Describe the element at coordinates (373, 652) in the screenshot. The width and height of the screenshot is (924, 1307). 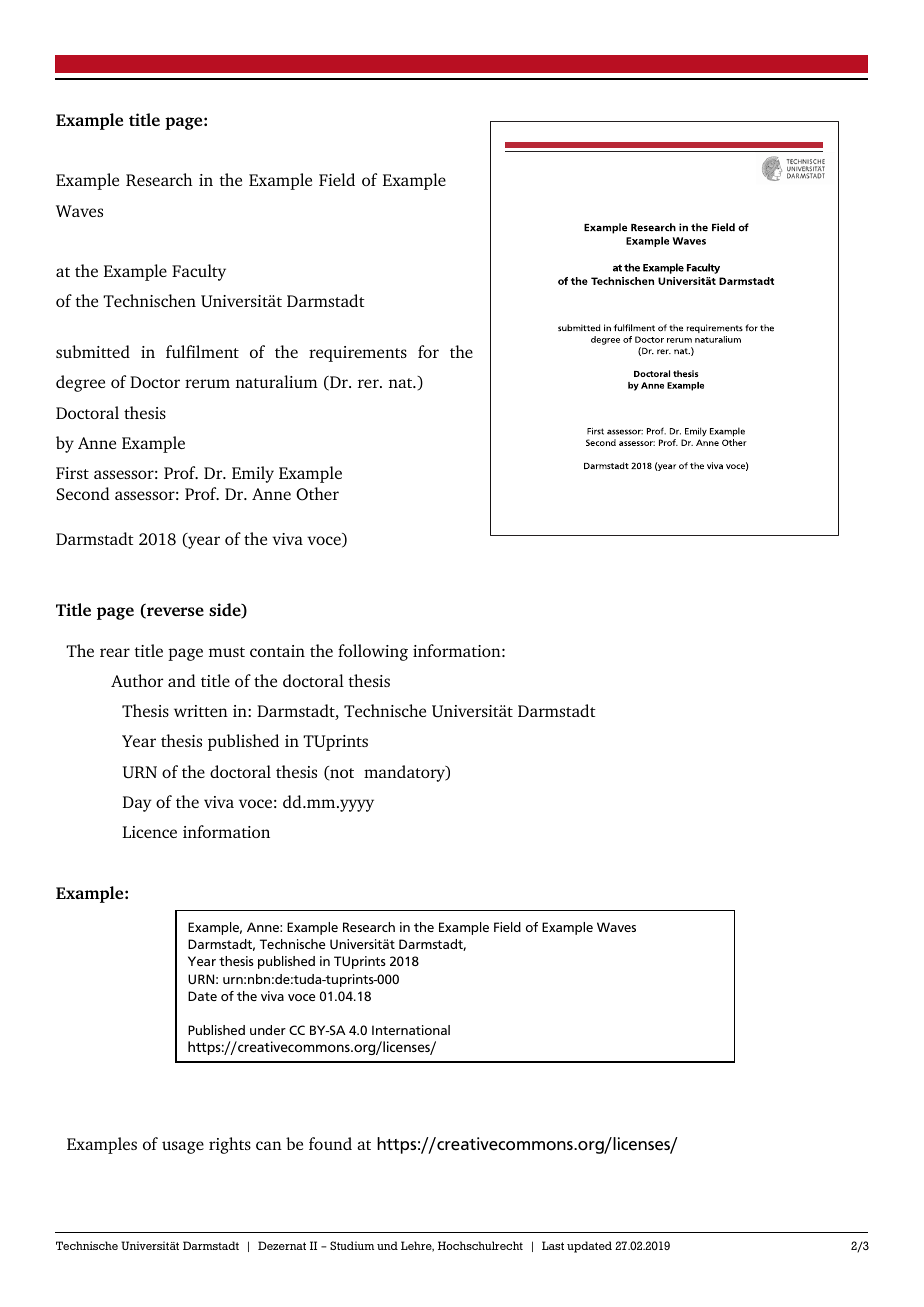
I see `following` at that location.
